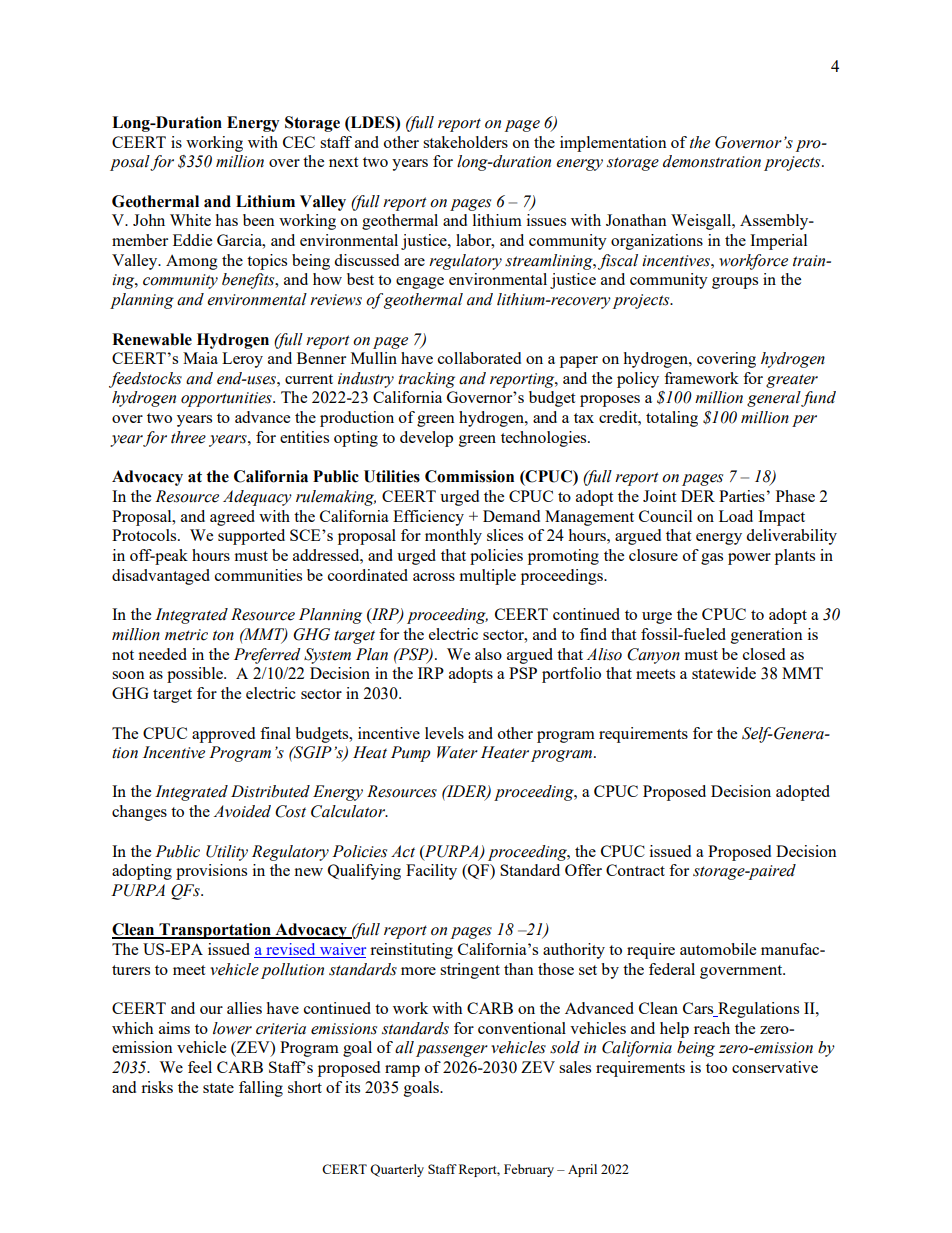 This page has width=952, height=1233. What do you see at coordinates (764, 654) in the page?
I see `closed` at bounding box center [764, 654].
